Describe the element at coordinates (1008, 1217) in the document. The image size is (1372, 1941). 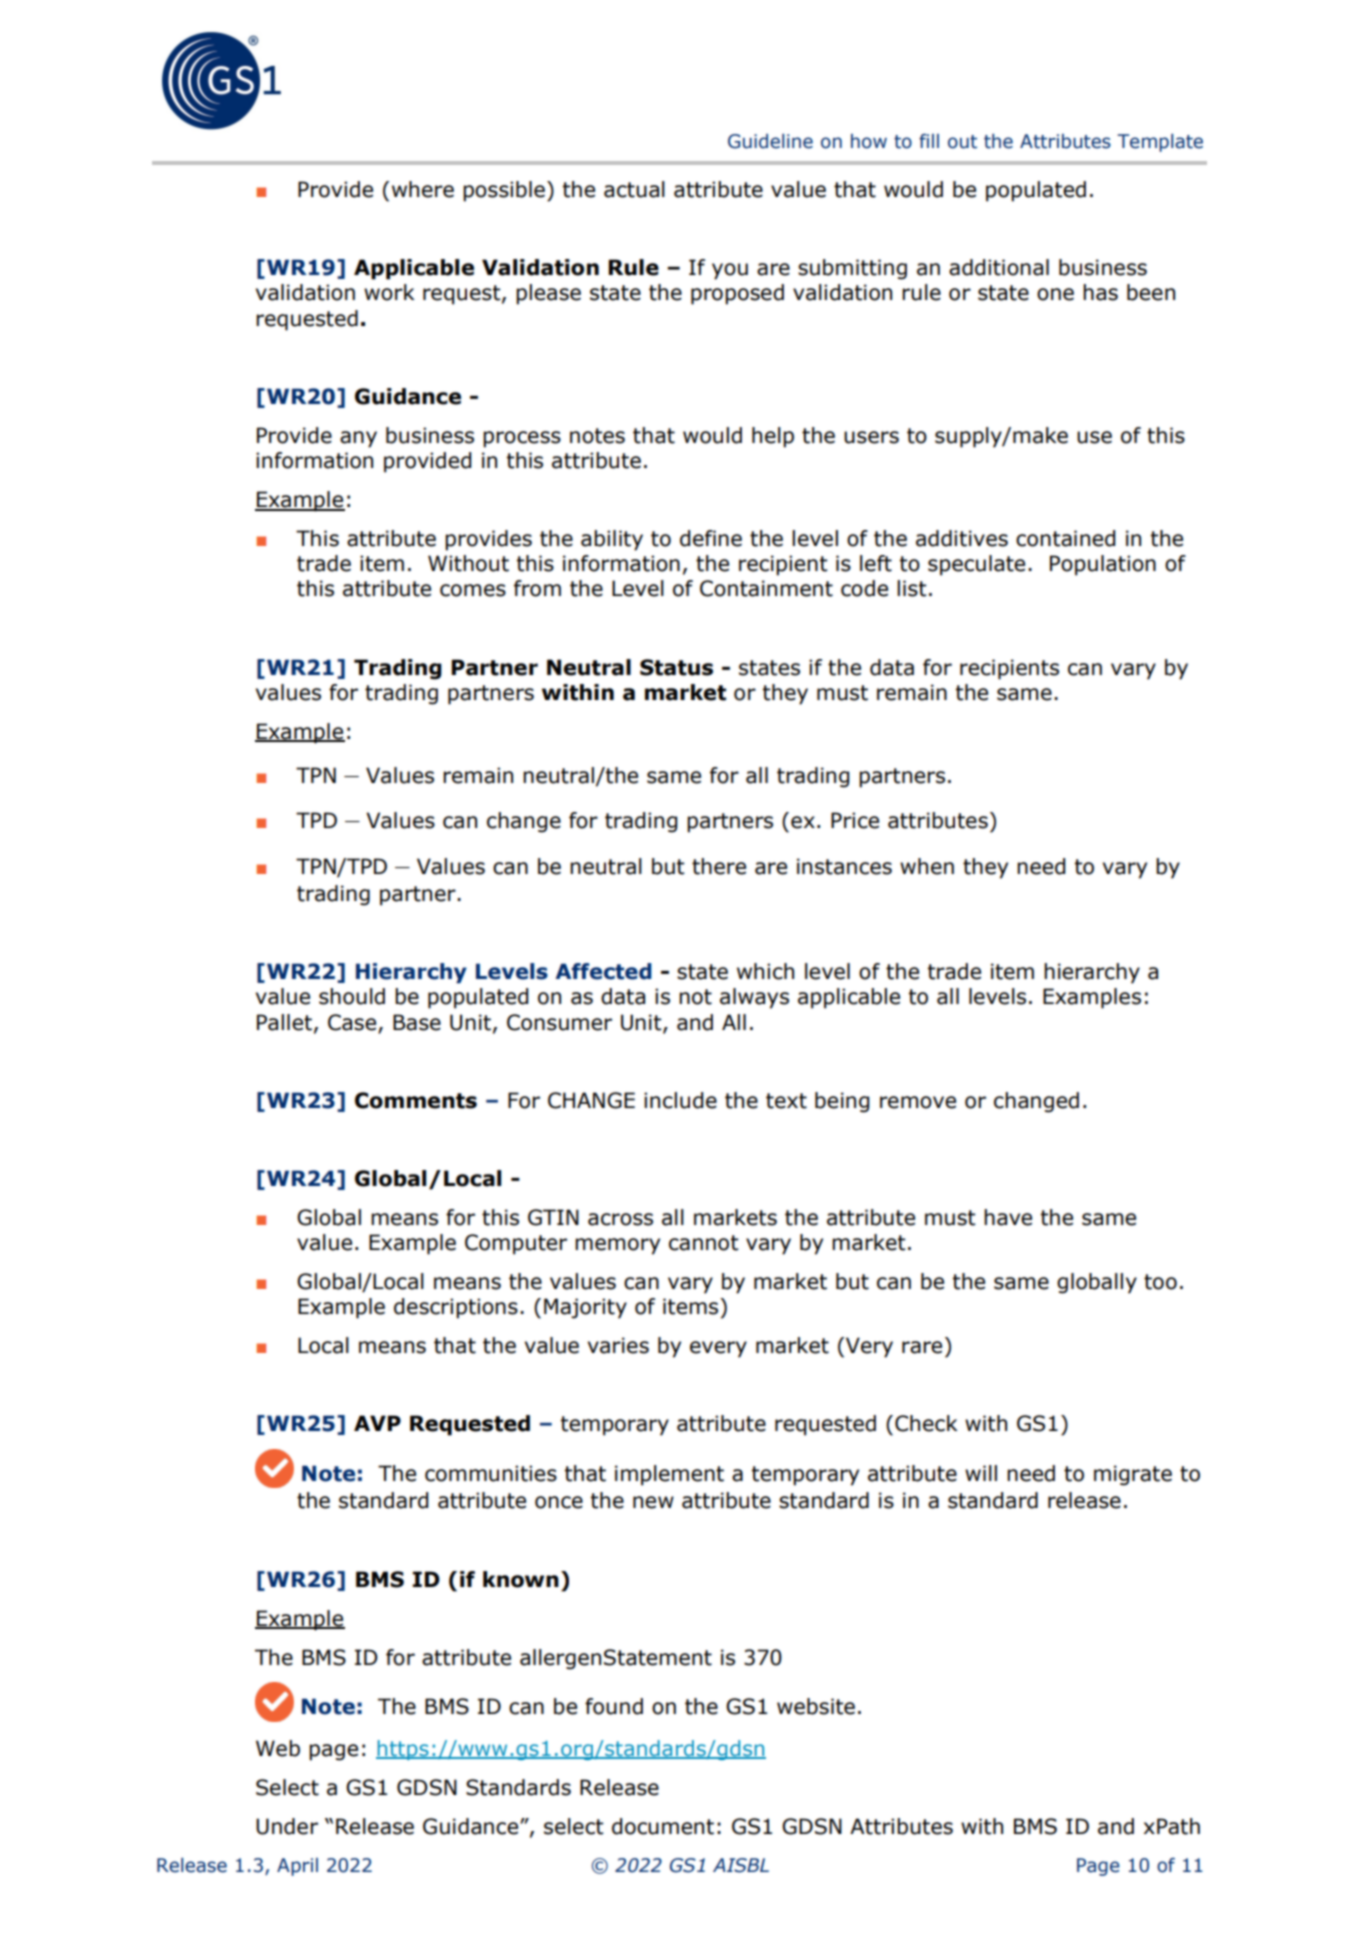
I see `have` at that location.
